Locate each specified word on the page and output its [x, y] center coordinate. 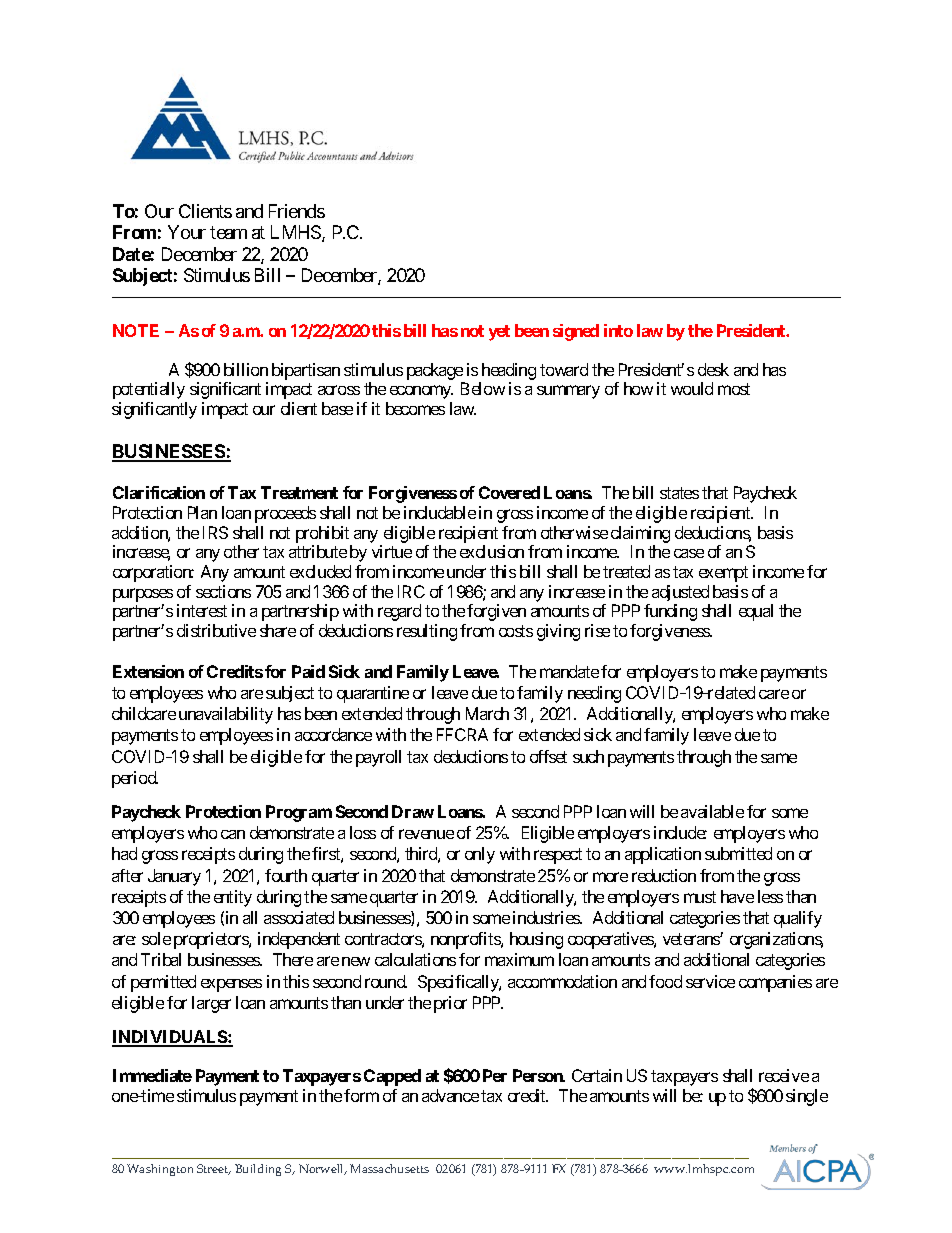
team [228, 233]
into [618, 330]
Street [214, 1169]
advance [450, 1095]
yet [499, 333]
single [807, 1097]
